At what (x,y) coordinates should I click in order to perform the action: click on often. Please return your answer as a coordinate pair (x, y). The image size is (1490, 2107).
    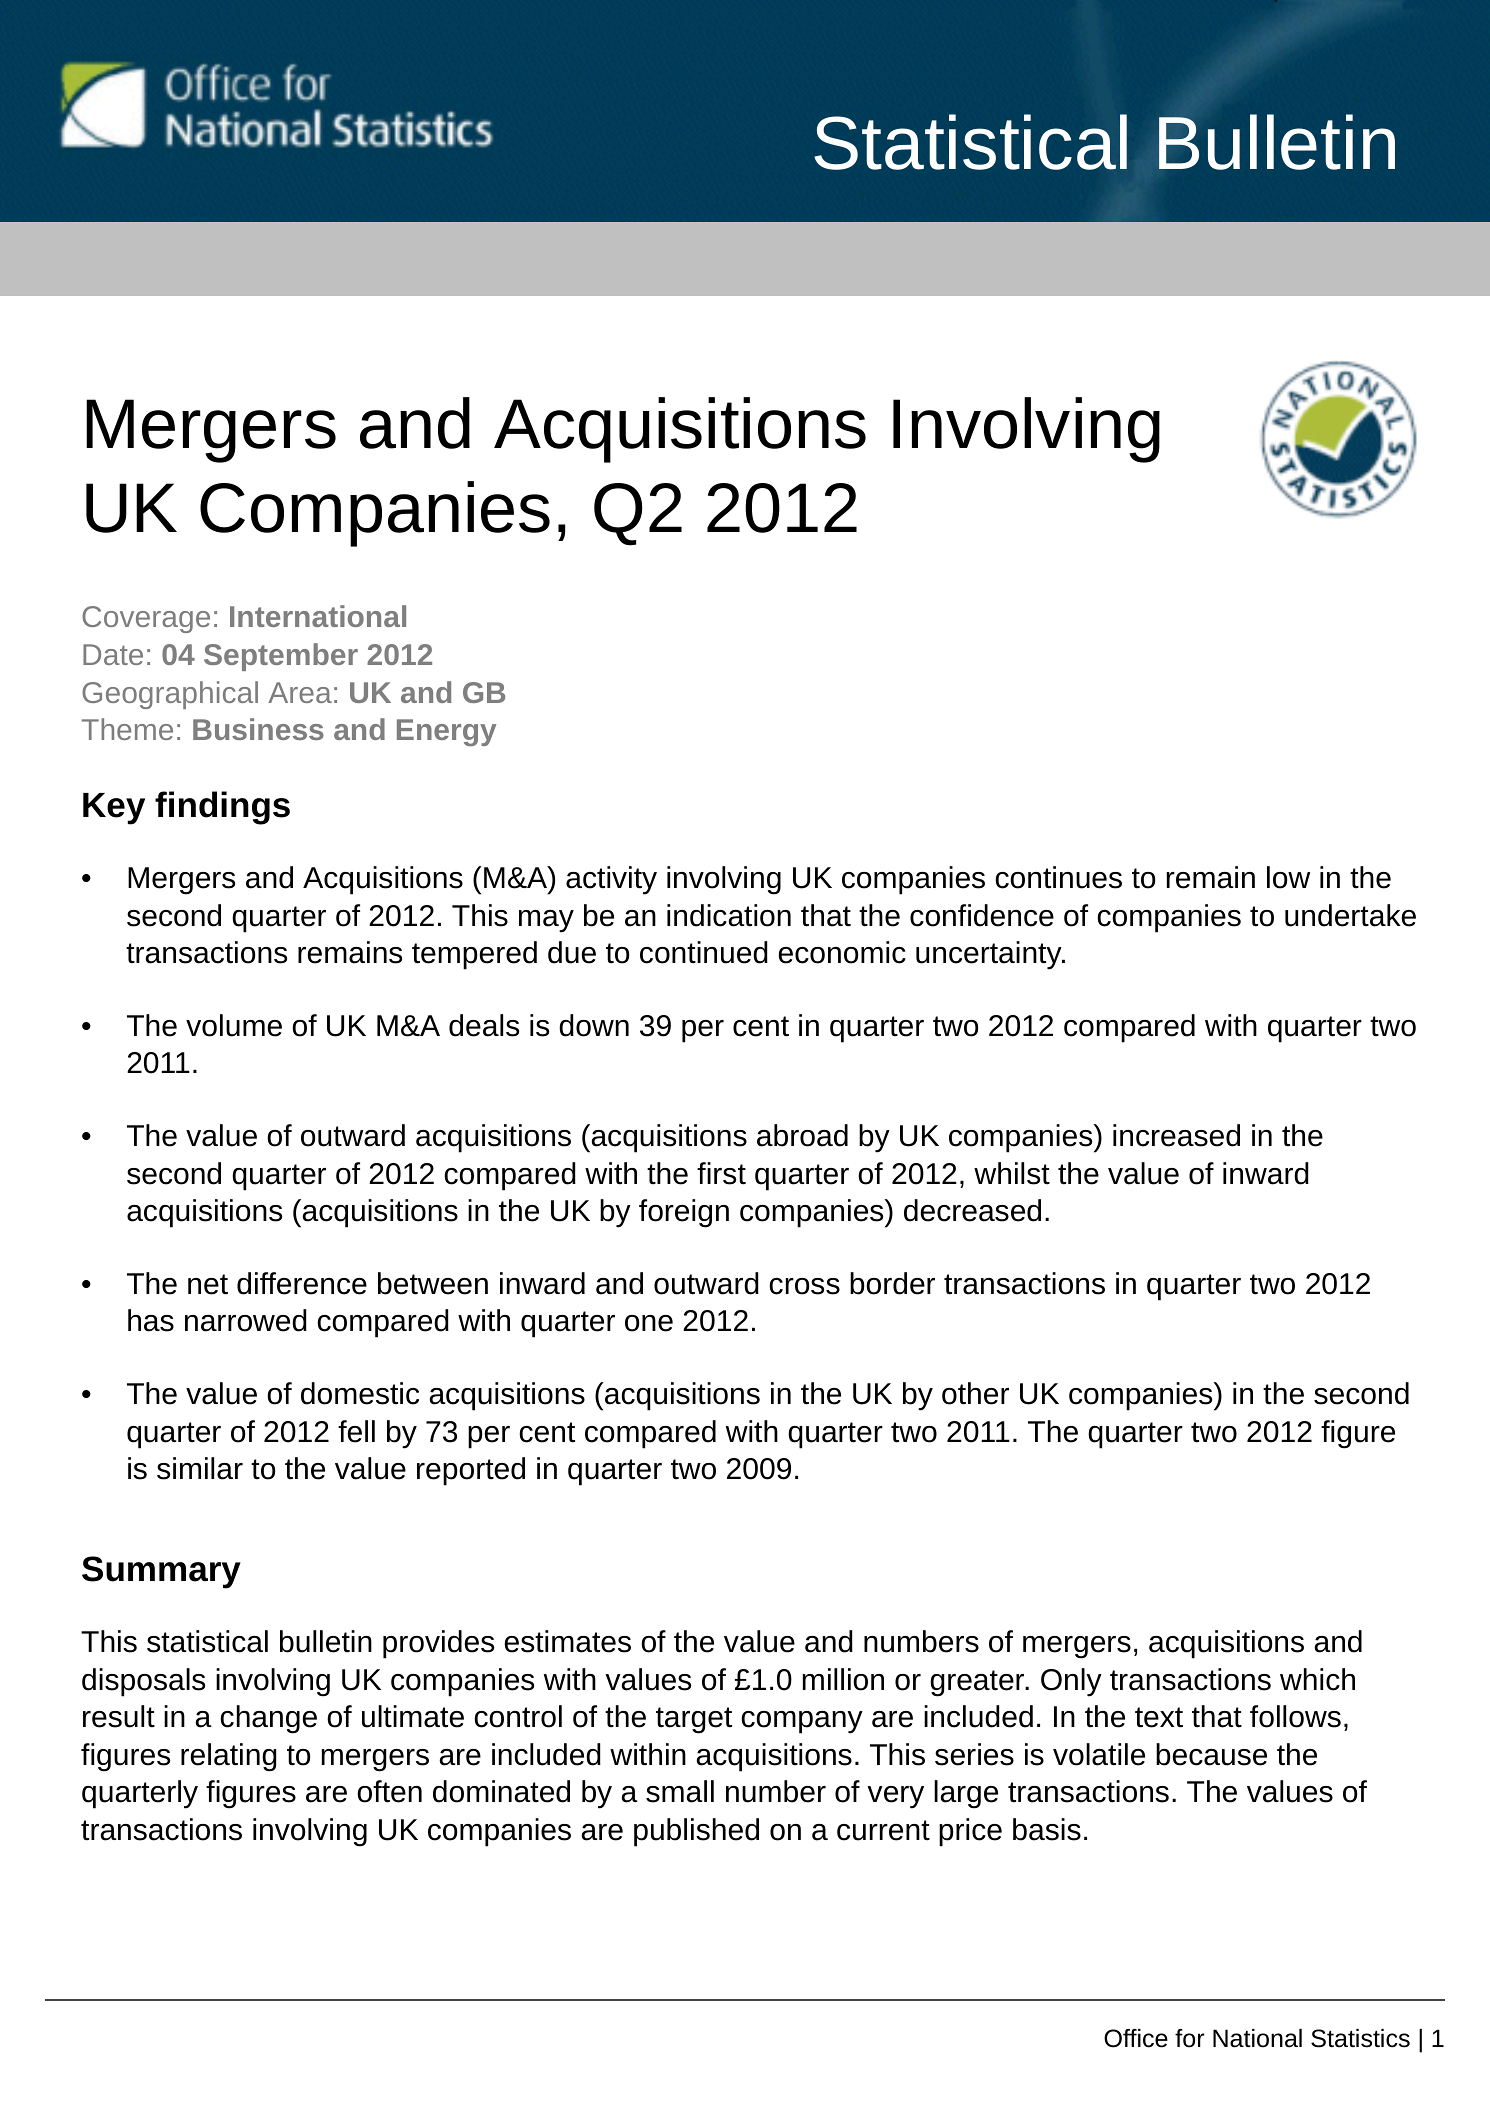
    Looking at the image, I should click on (389, 1791).
